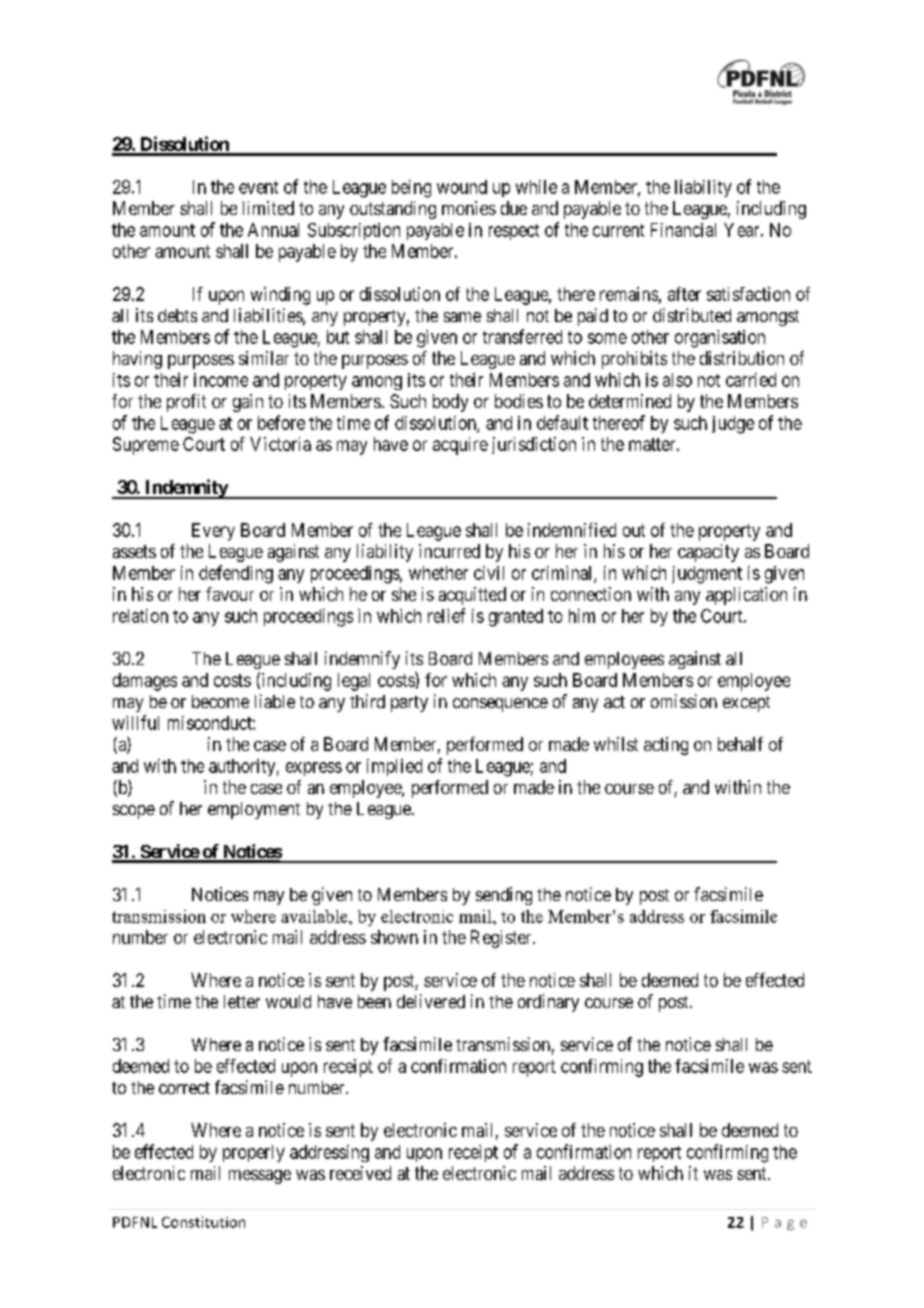  What do you see at coordinates (220, 701) in the document?
I see `become` at bounding box center [220, 701].
